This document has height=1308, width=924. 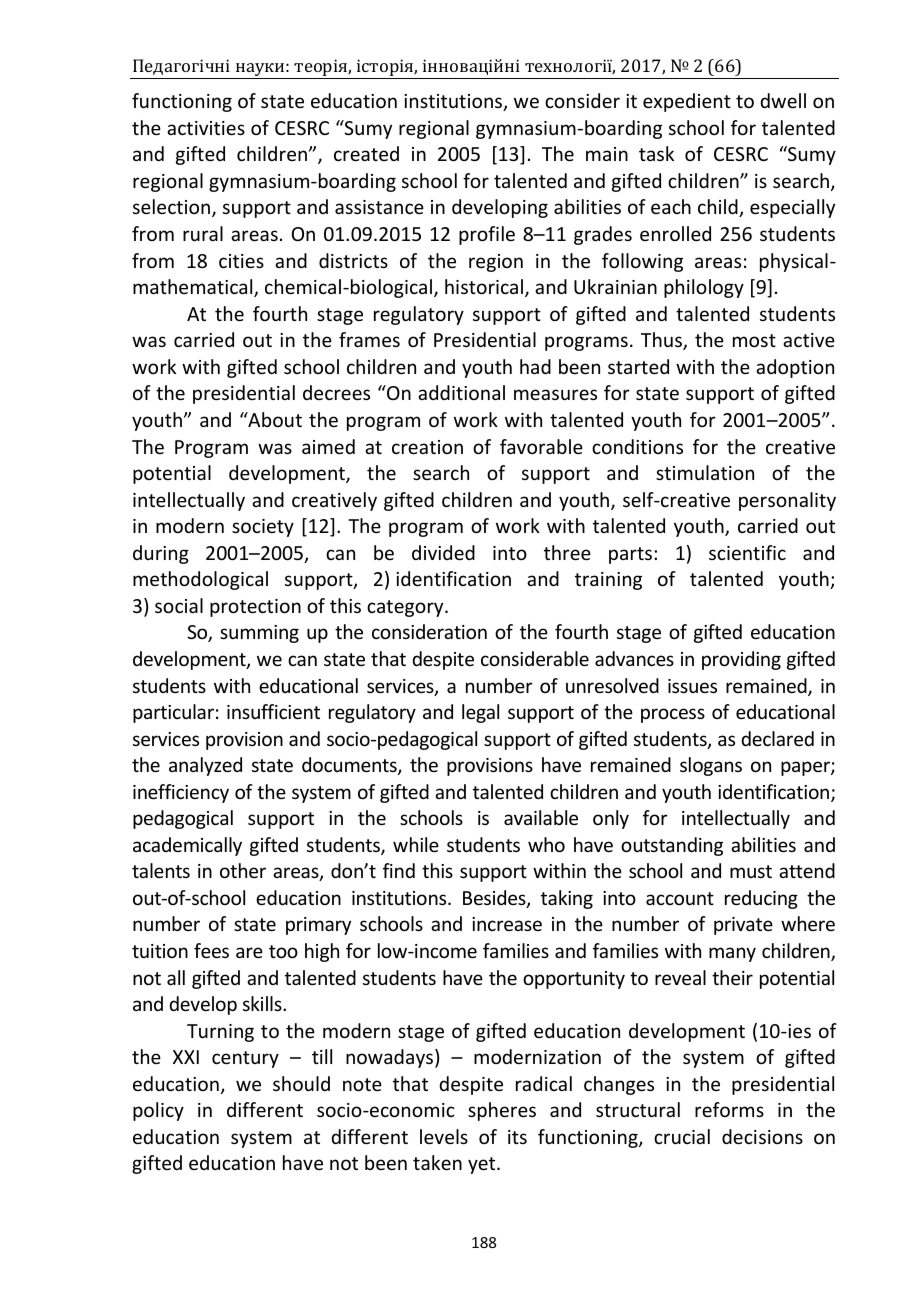 What do you see at coordinates (211, 950) in the document?
I see `fees` at bounding box center [211, 950].
